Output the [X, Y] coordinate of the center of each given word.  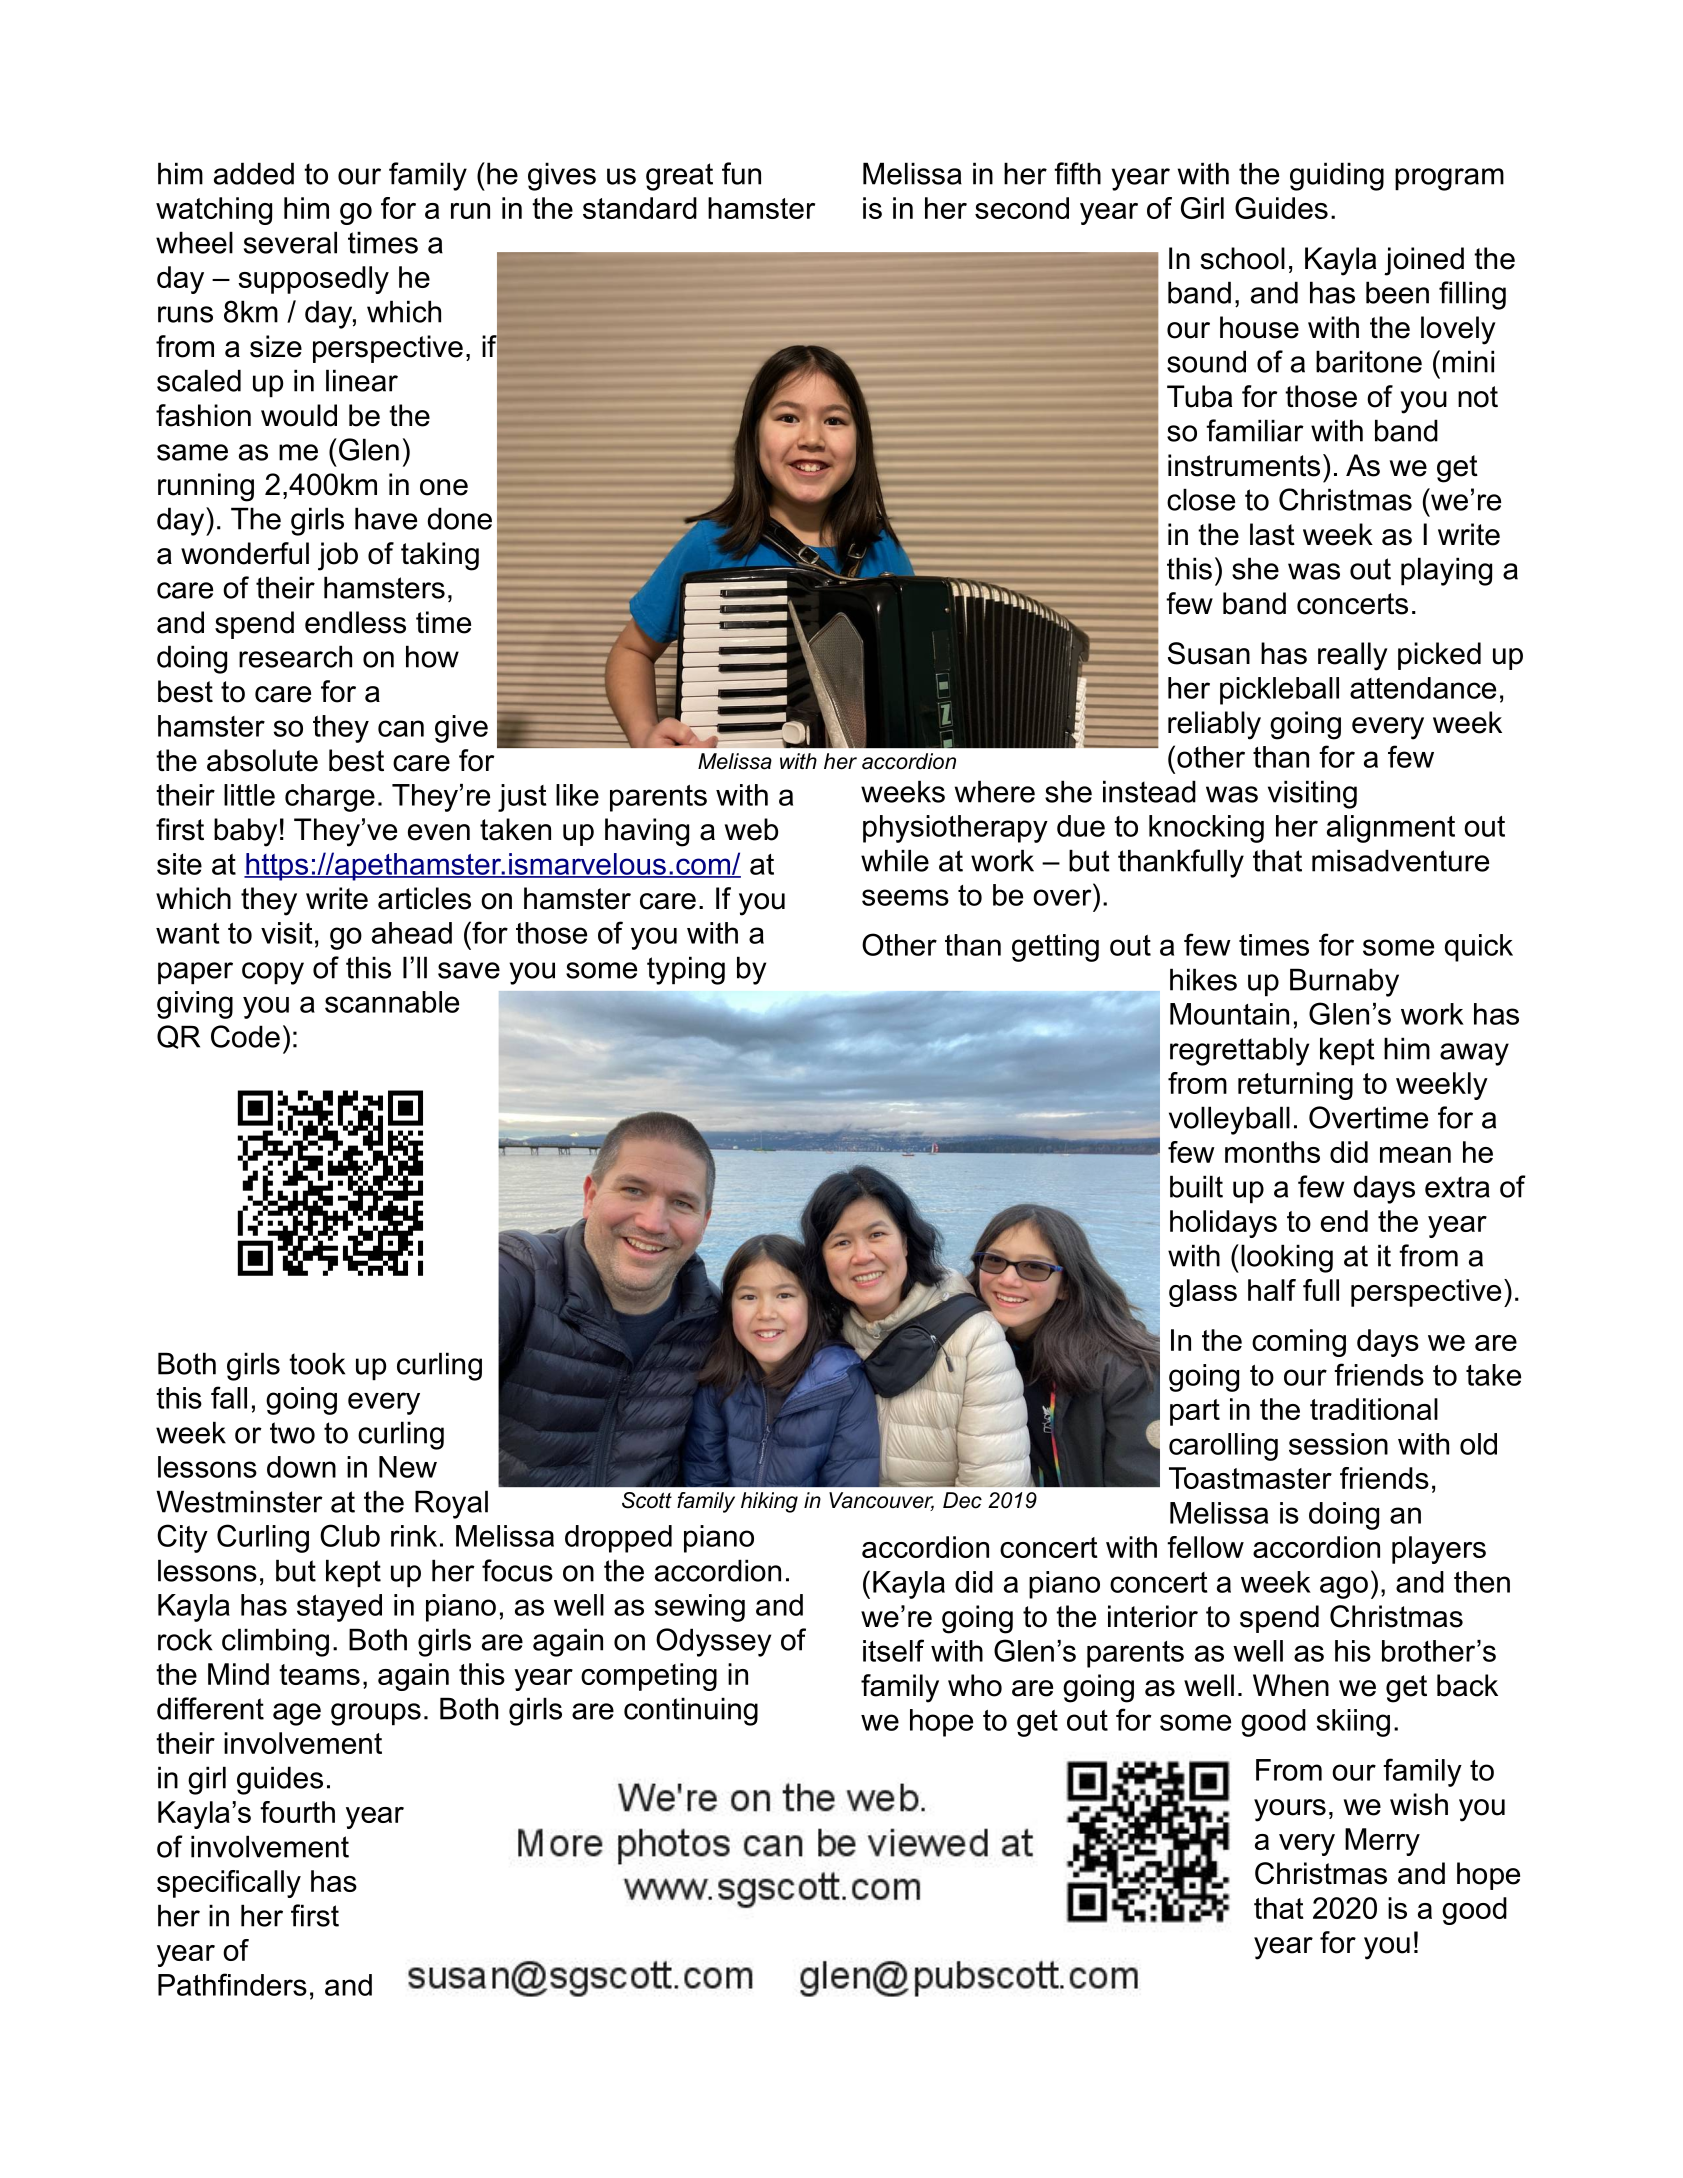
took [317, 1363]
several [290, 242]
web [751, 829]
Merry [1382, 1842]
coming [1299, 1343]
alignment [1391, 829]
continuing [691, 1711]
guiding [1337, 176]
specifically [229, 1884]
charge [330, 798]
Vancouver [881, 1501]
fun [741, 173]
